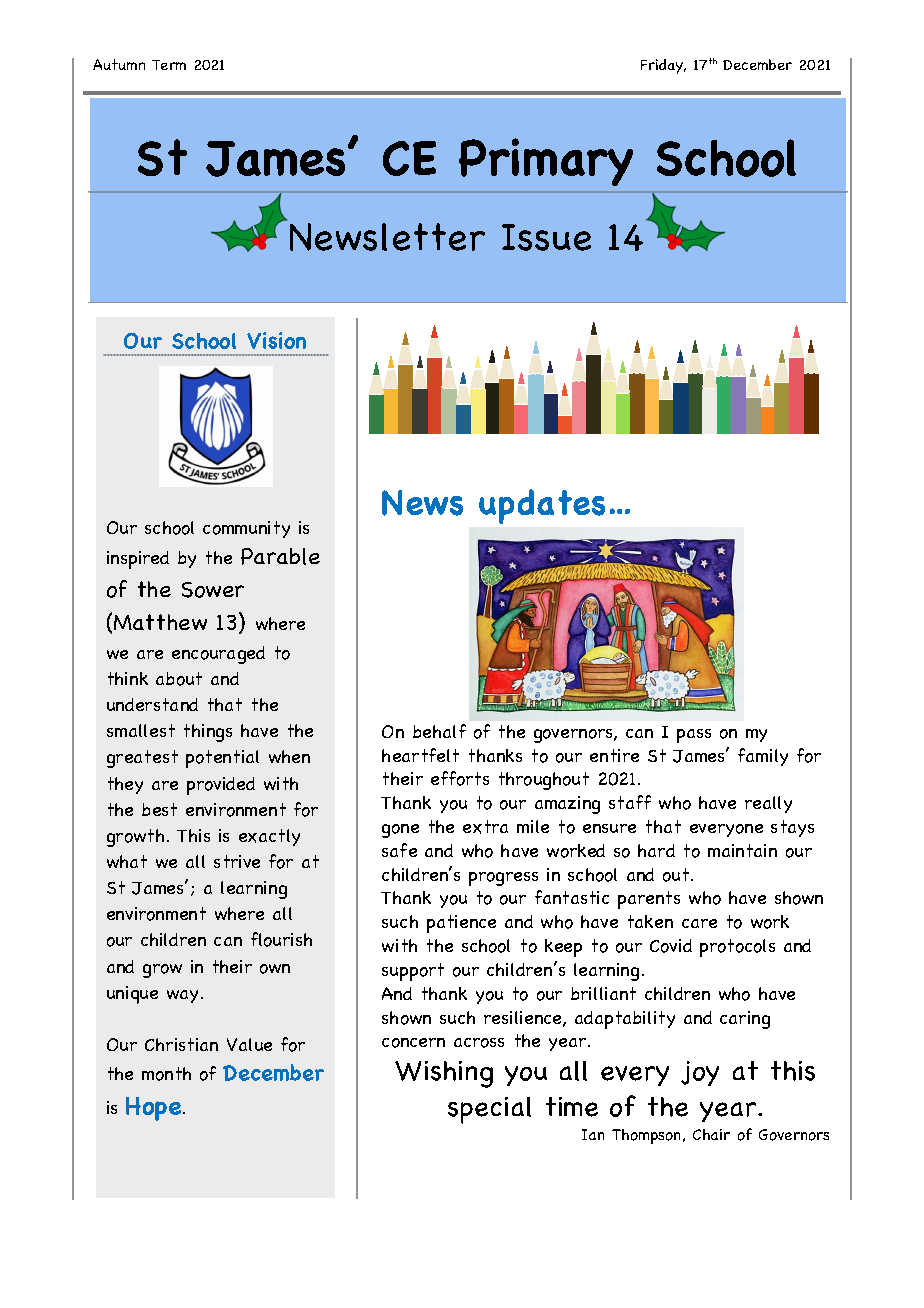  What do you see at coordinates (546, 162) in the page?
I see `Primary` at bounding box center [546, 162].
